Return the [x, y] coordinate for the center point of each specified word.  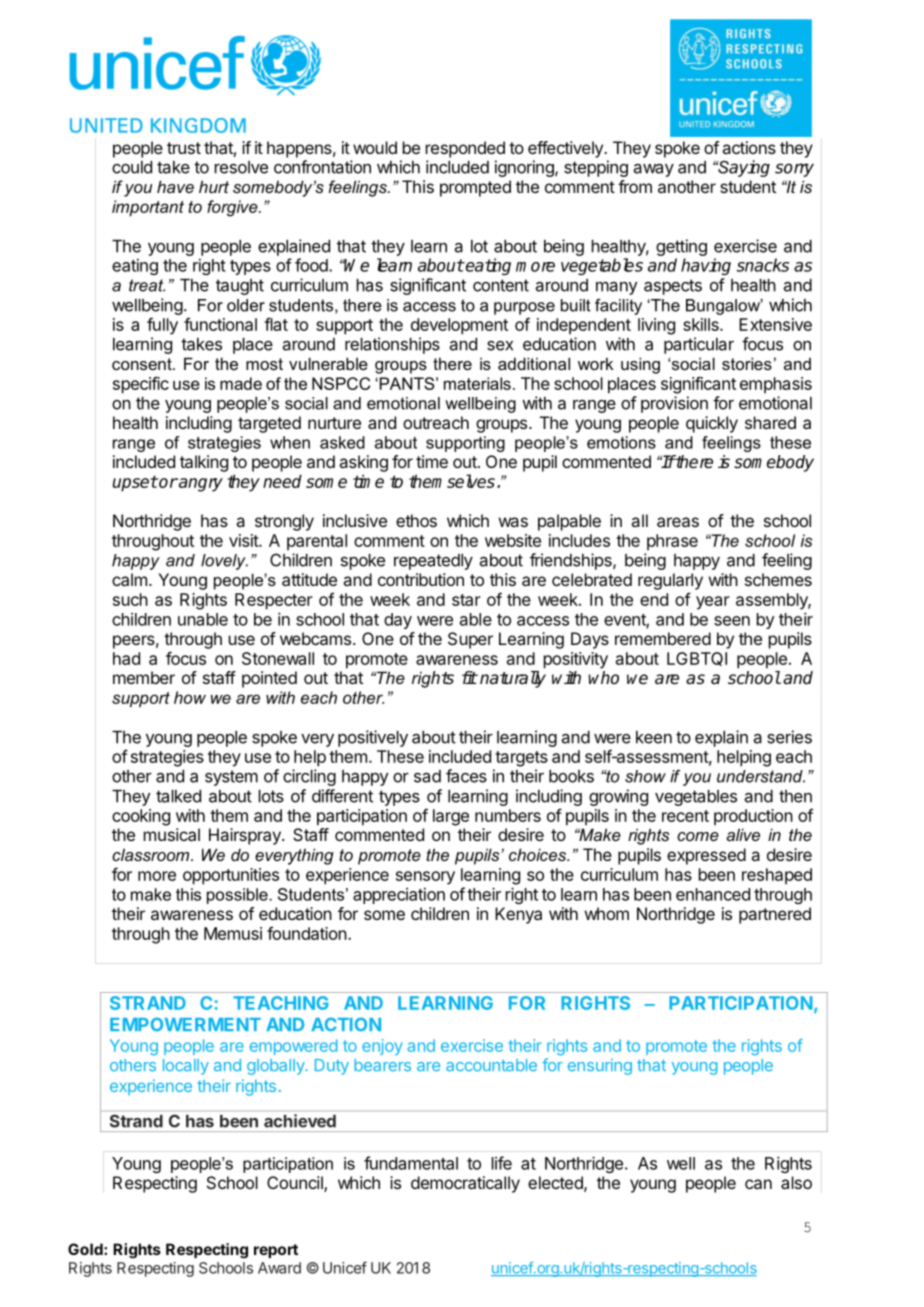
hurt [214, 186]
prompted [475, 188]
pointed [269, 679]
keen [654, 737]
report [276, 1251]
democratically [465, 1184]
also [796, 1182]
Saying [743, 168]
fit [469, 677]
